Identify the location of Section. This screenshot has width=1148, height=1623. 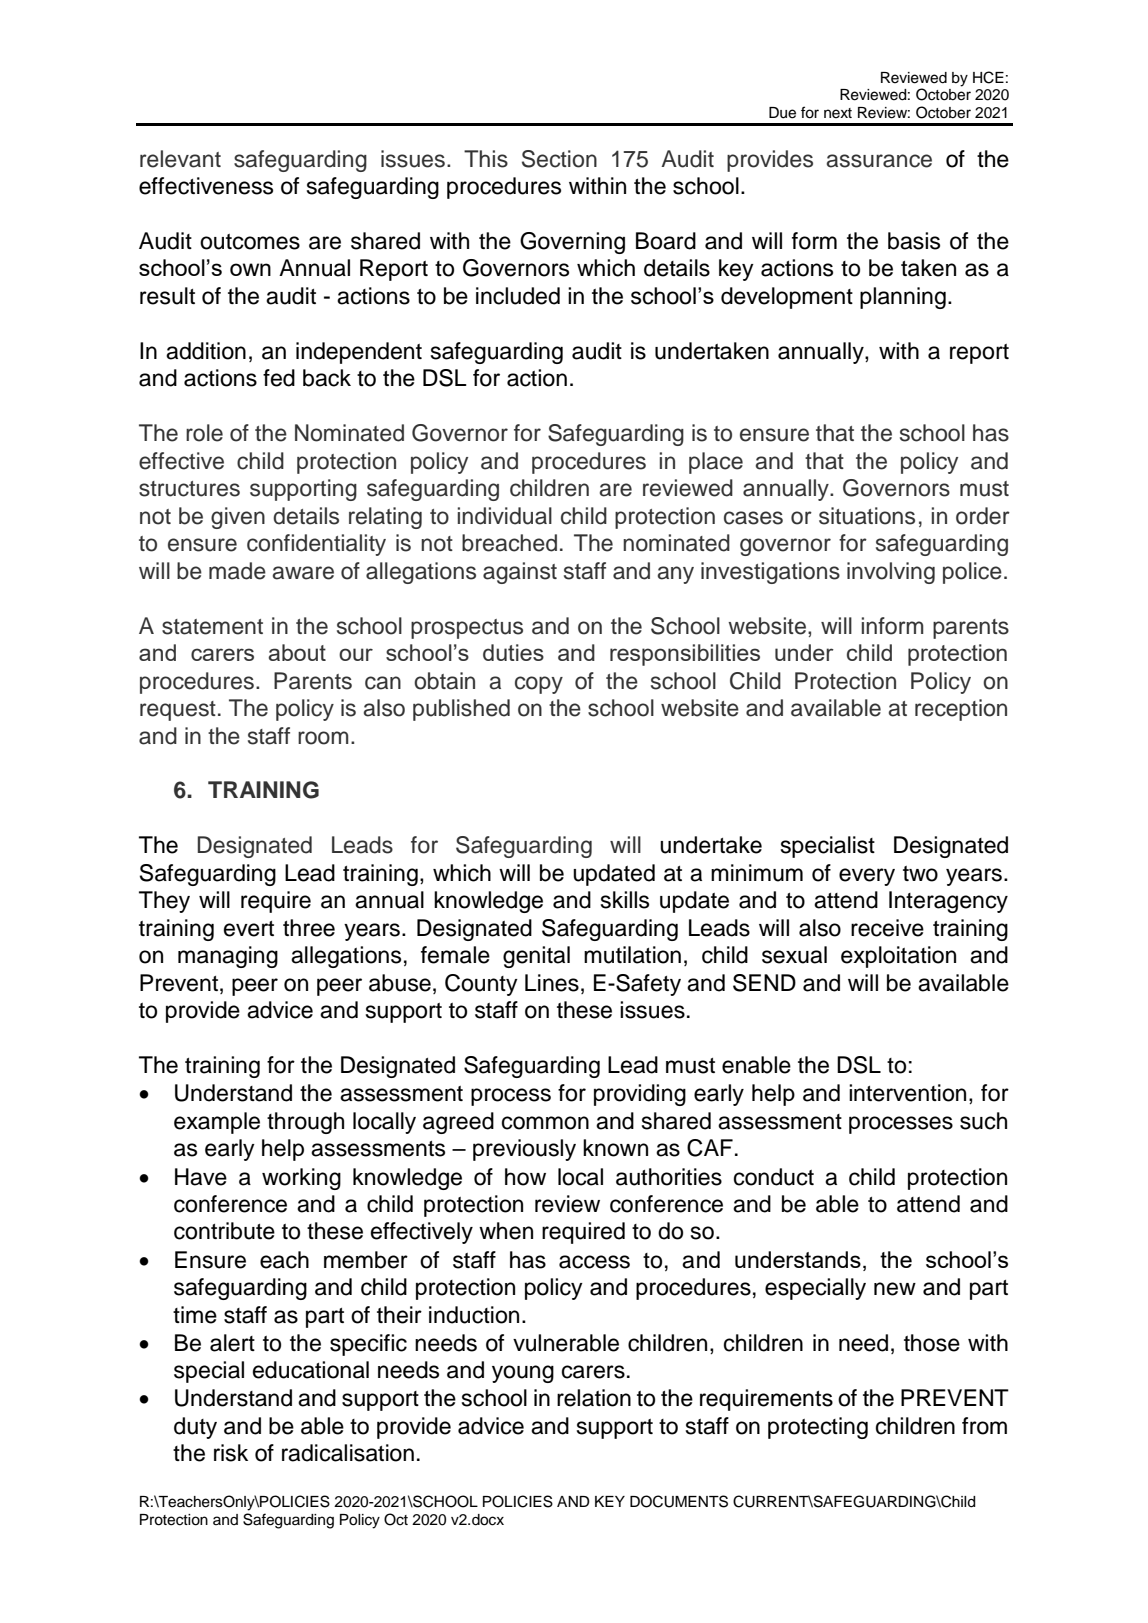
(559, 159).
